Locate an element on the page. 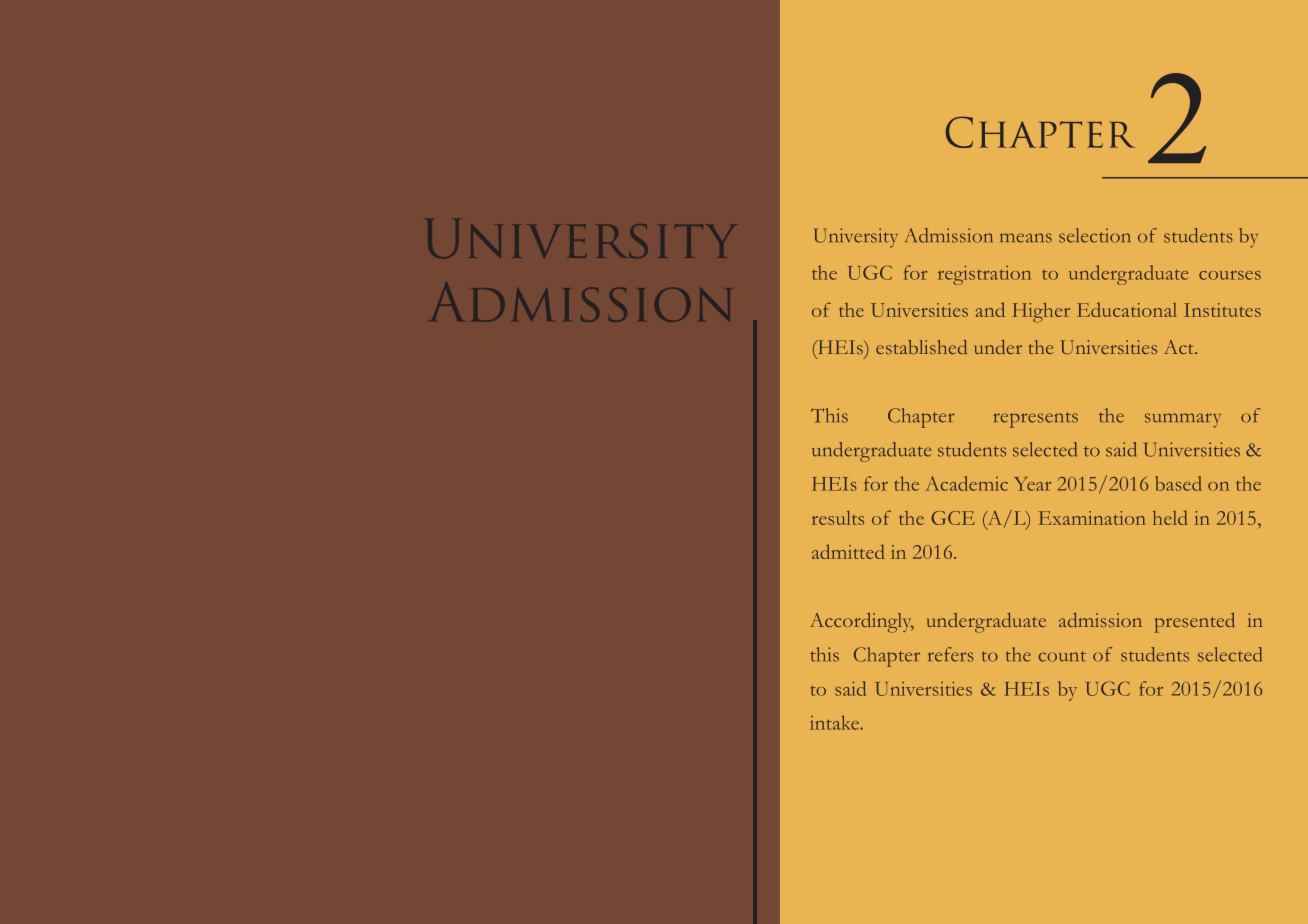  established is located at coordinates (921, 347).
